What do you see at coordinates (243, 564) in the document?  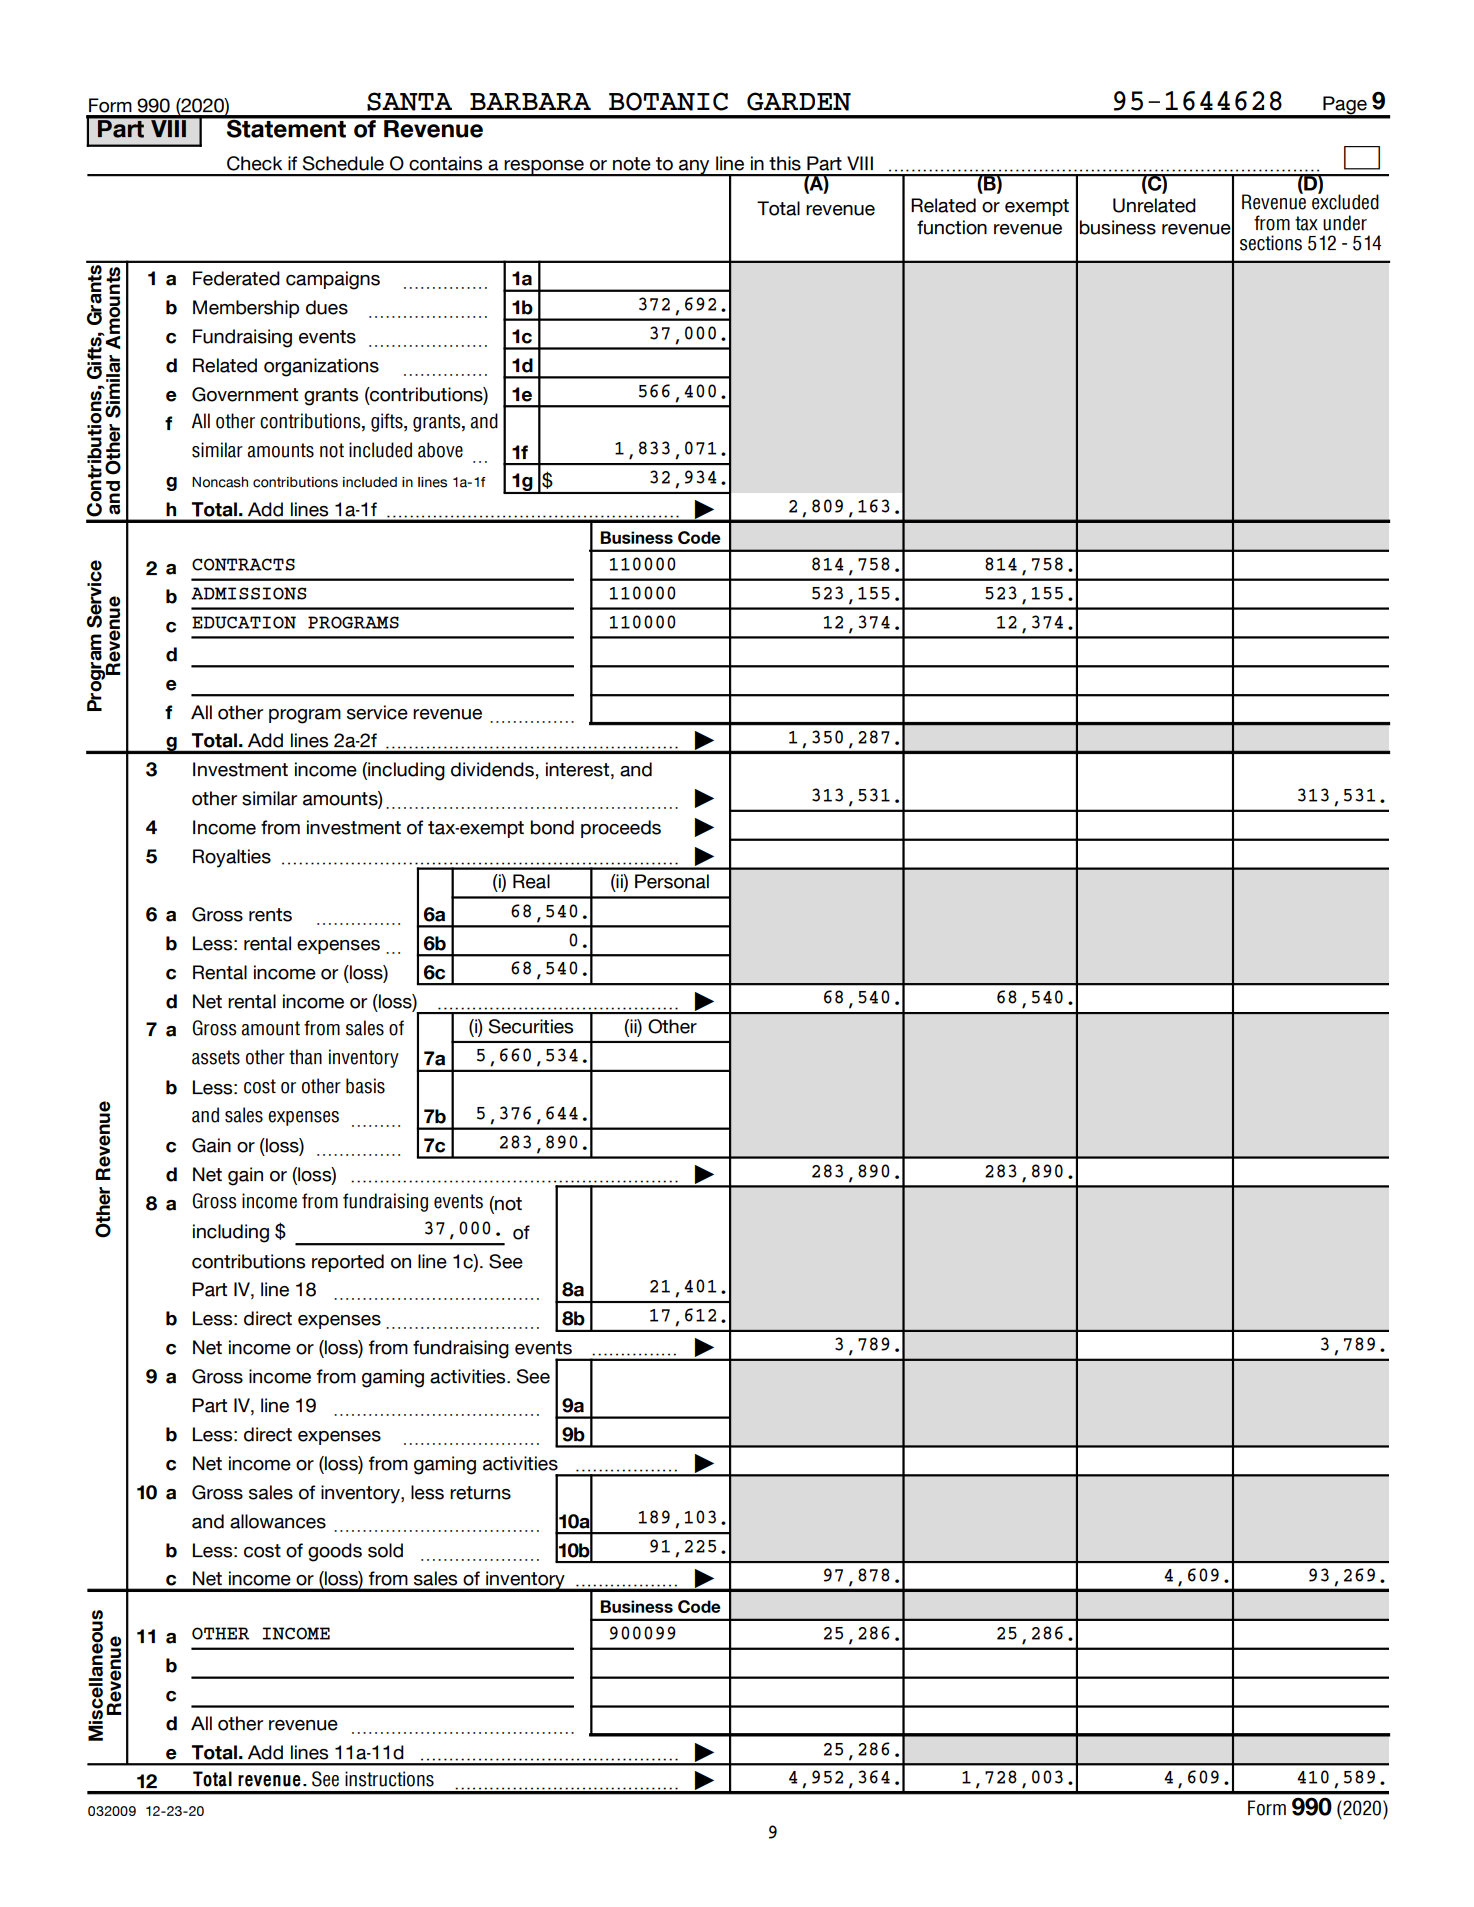 I see `CONTRACTS` at bounding box center [243, 564].
